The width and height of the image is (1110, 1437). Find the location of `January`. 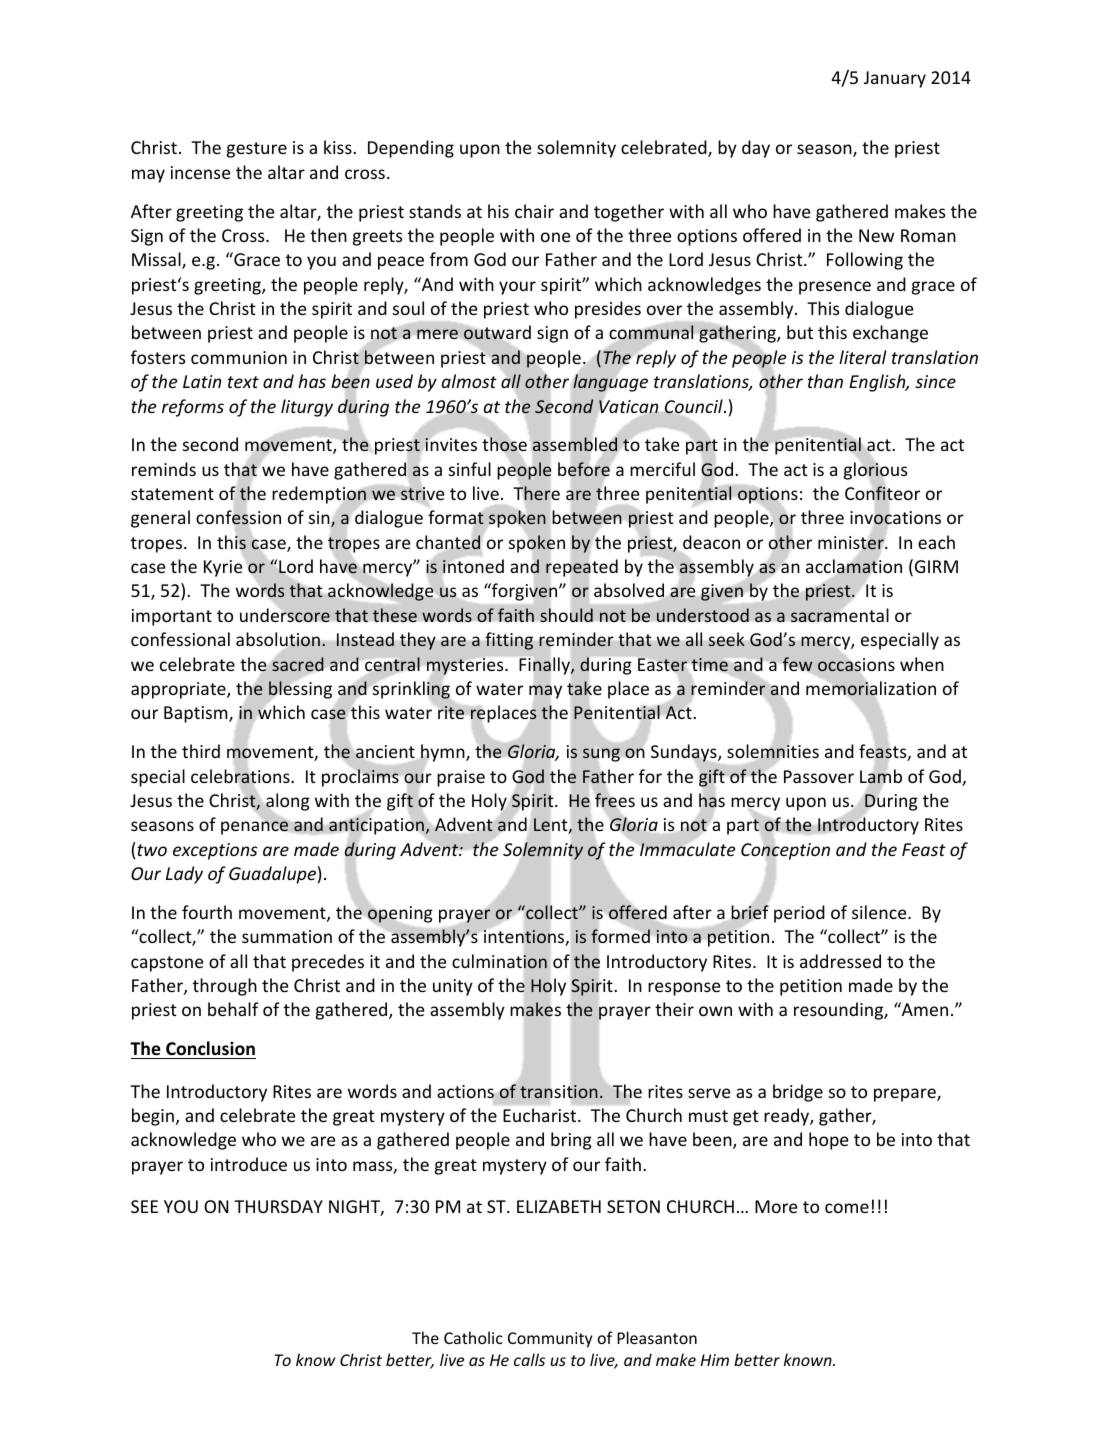

January is located at coordinates (895, 79).
